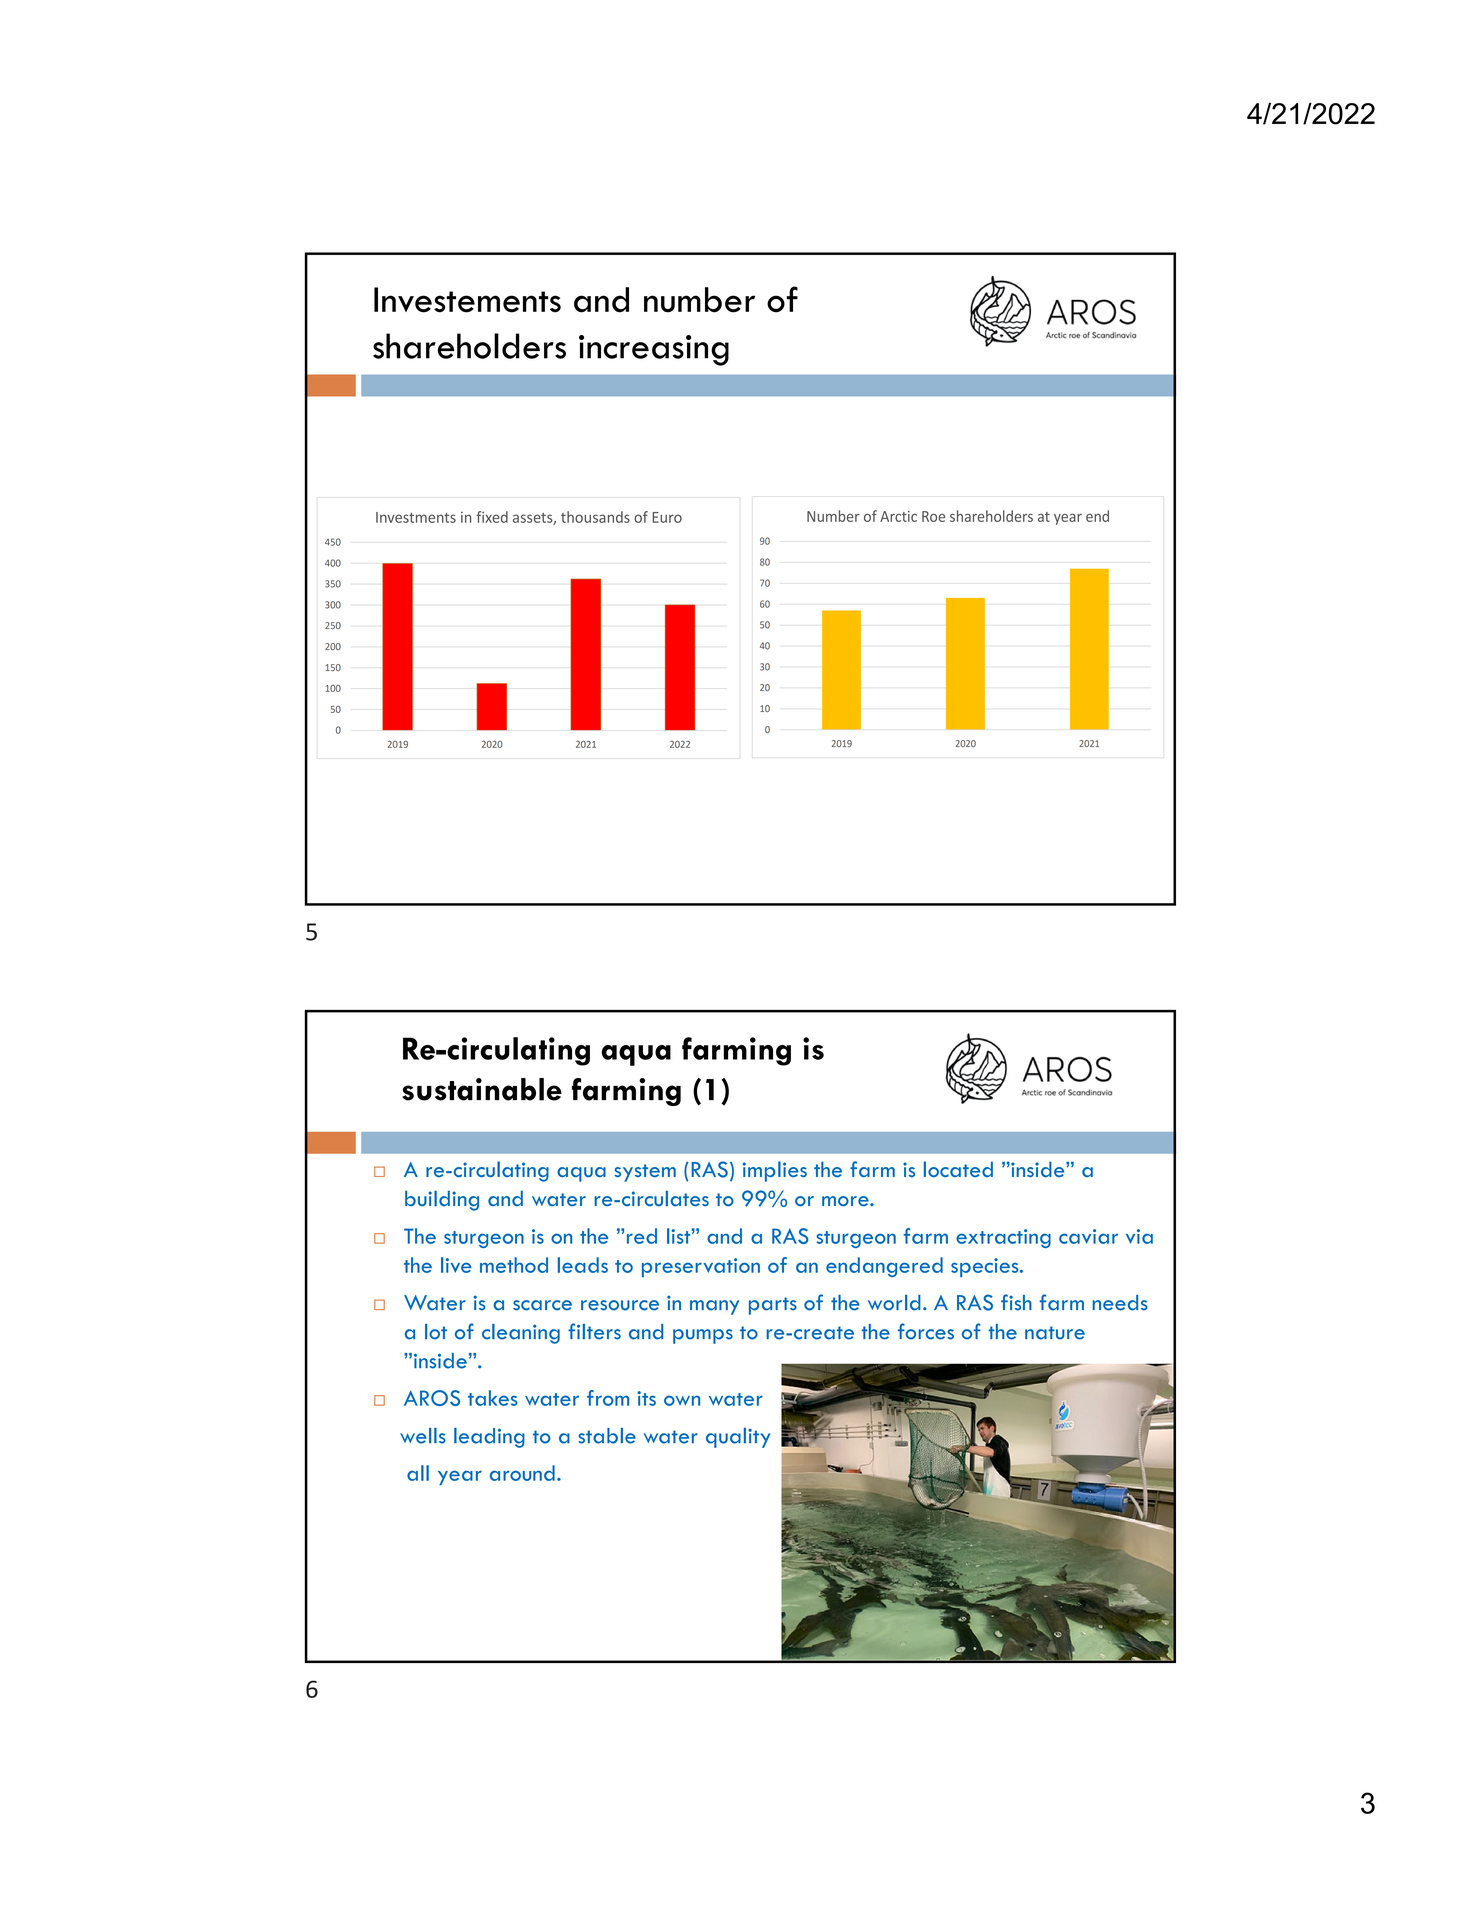 Image resolution: width=1481 pixels, height=1916 pixels. Describe the element at coordinates (958, 1169) in the screenshot. I see `located` at that location.
